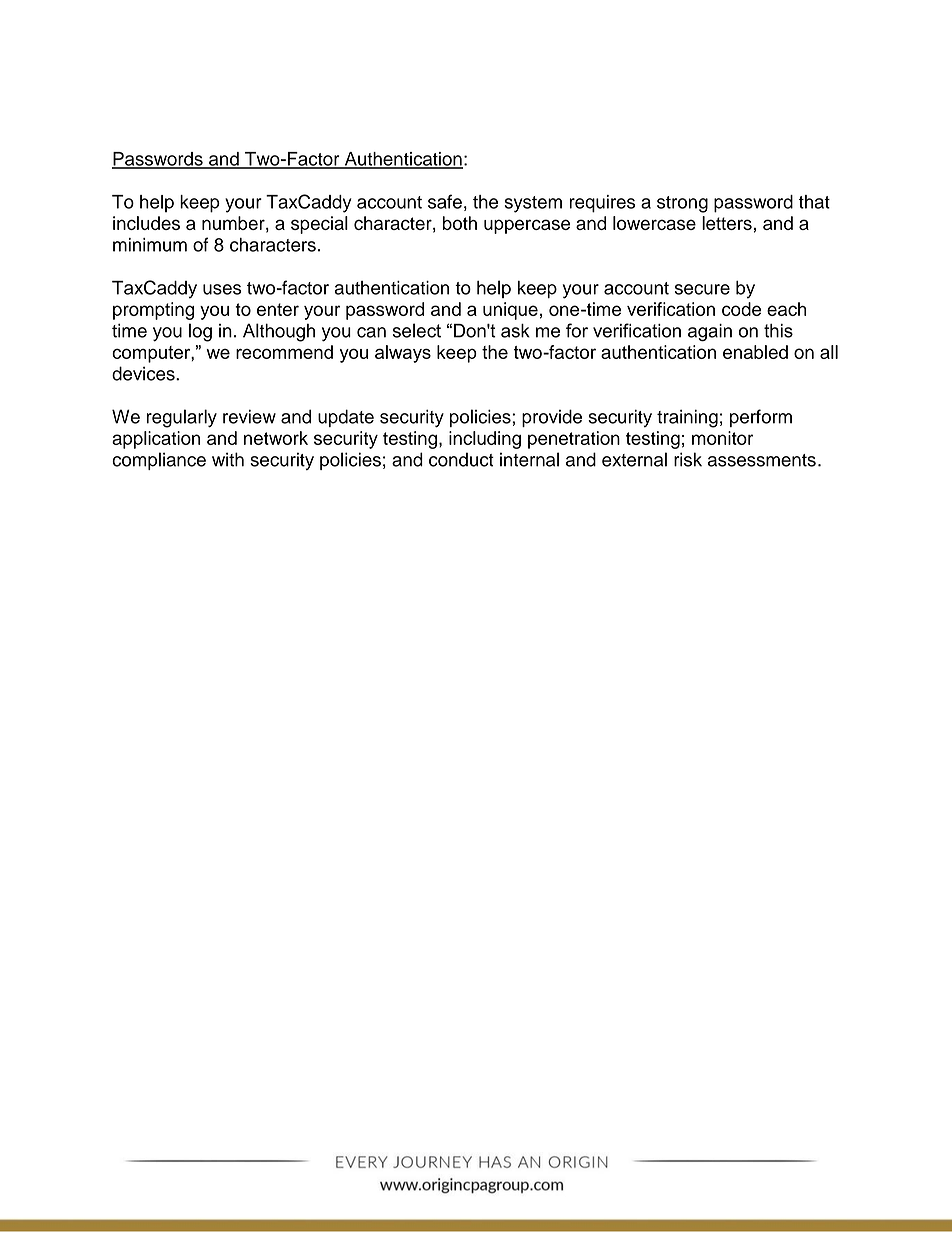 This screenshot has width=952, height=1233. Describe the element at coordinates (682, 204) in the screenshot. I see `strong` at that location.
